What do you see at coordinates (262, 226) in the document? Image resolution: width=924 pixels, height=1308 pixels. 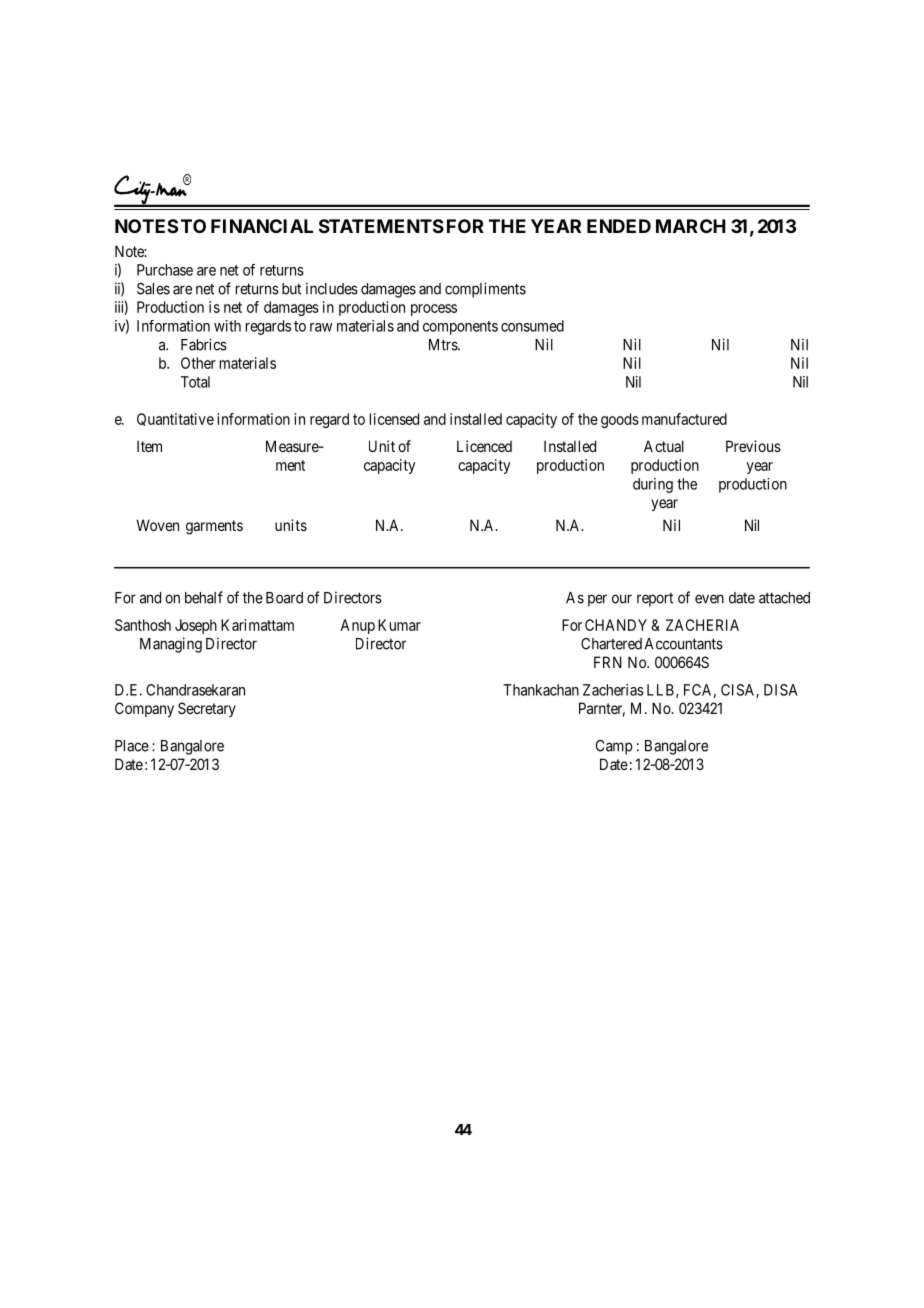 I see `FINANCIAL` at bounding box center [262, 226].
